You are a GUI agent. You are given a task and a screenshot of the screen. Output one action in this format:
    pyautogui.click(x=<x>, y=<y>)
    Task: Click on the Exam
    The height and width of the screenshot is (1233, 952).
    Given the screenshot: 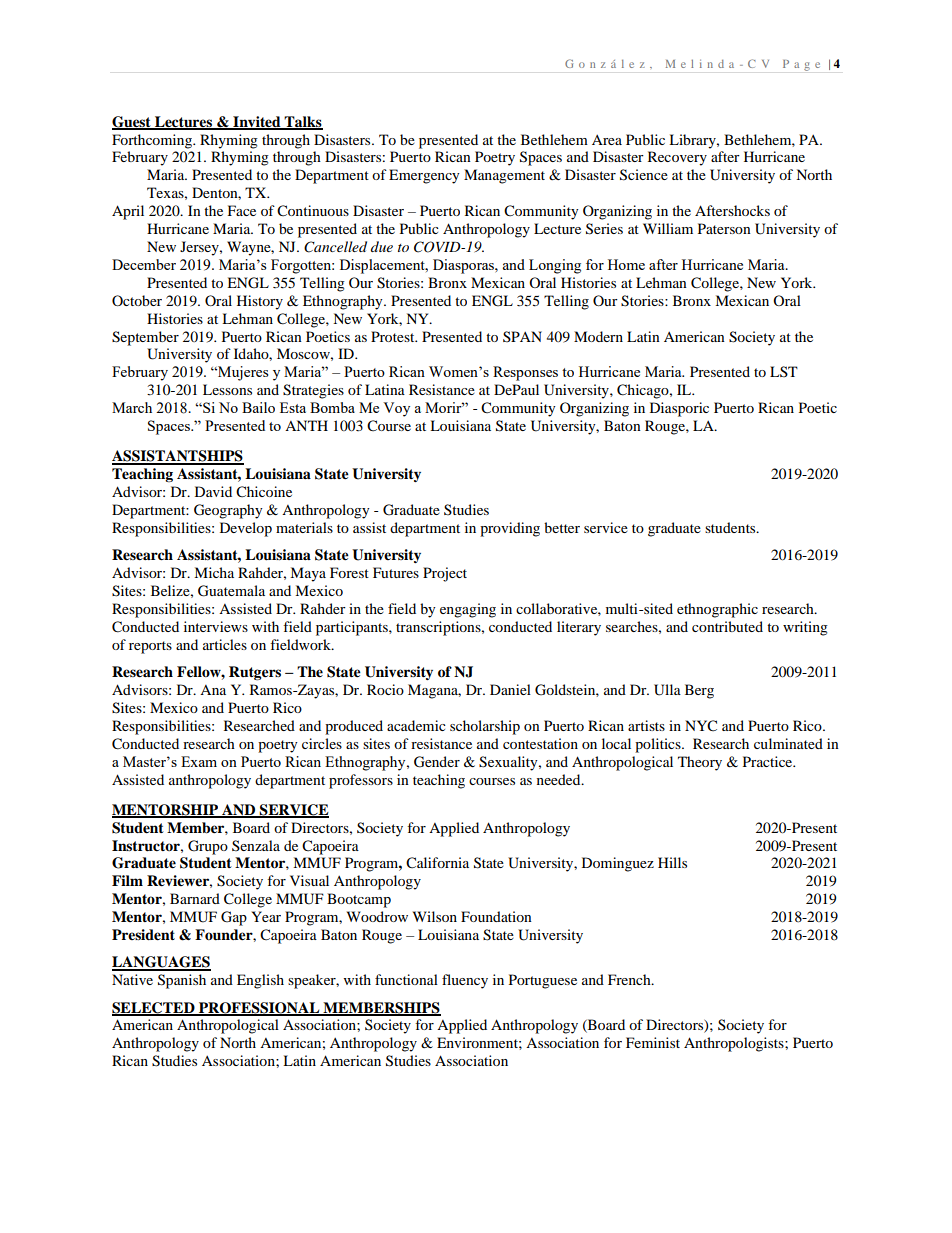 What is the action you would take?
    pyautogui.click(x=199, y=761)
